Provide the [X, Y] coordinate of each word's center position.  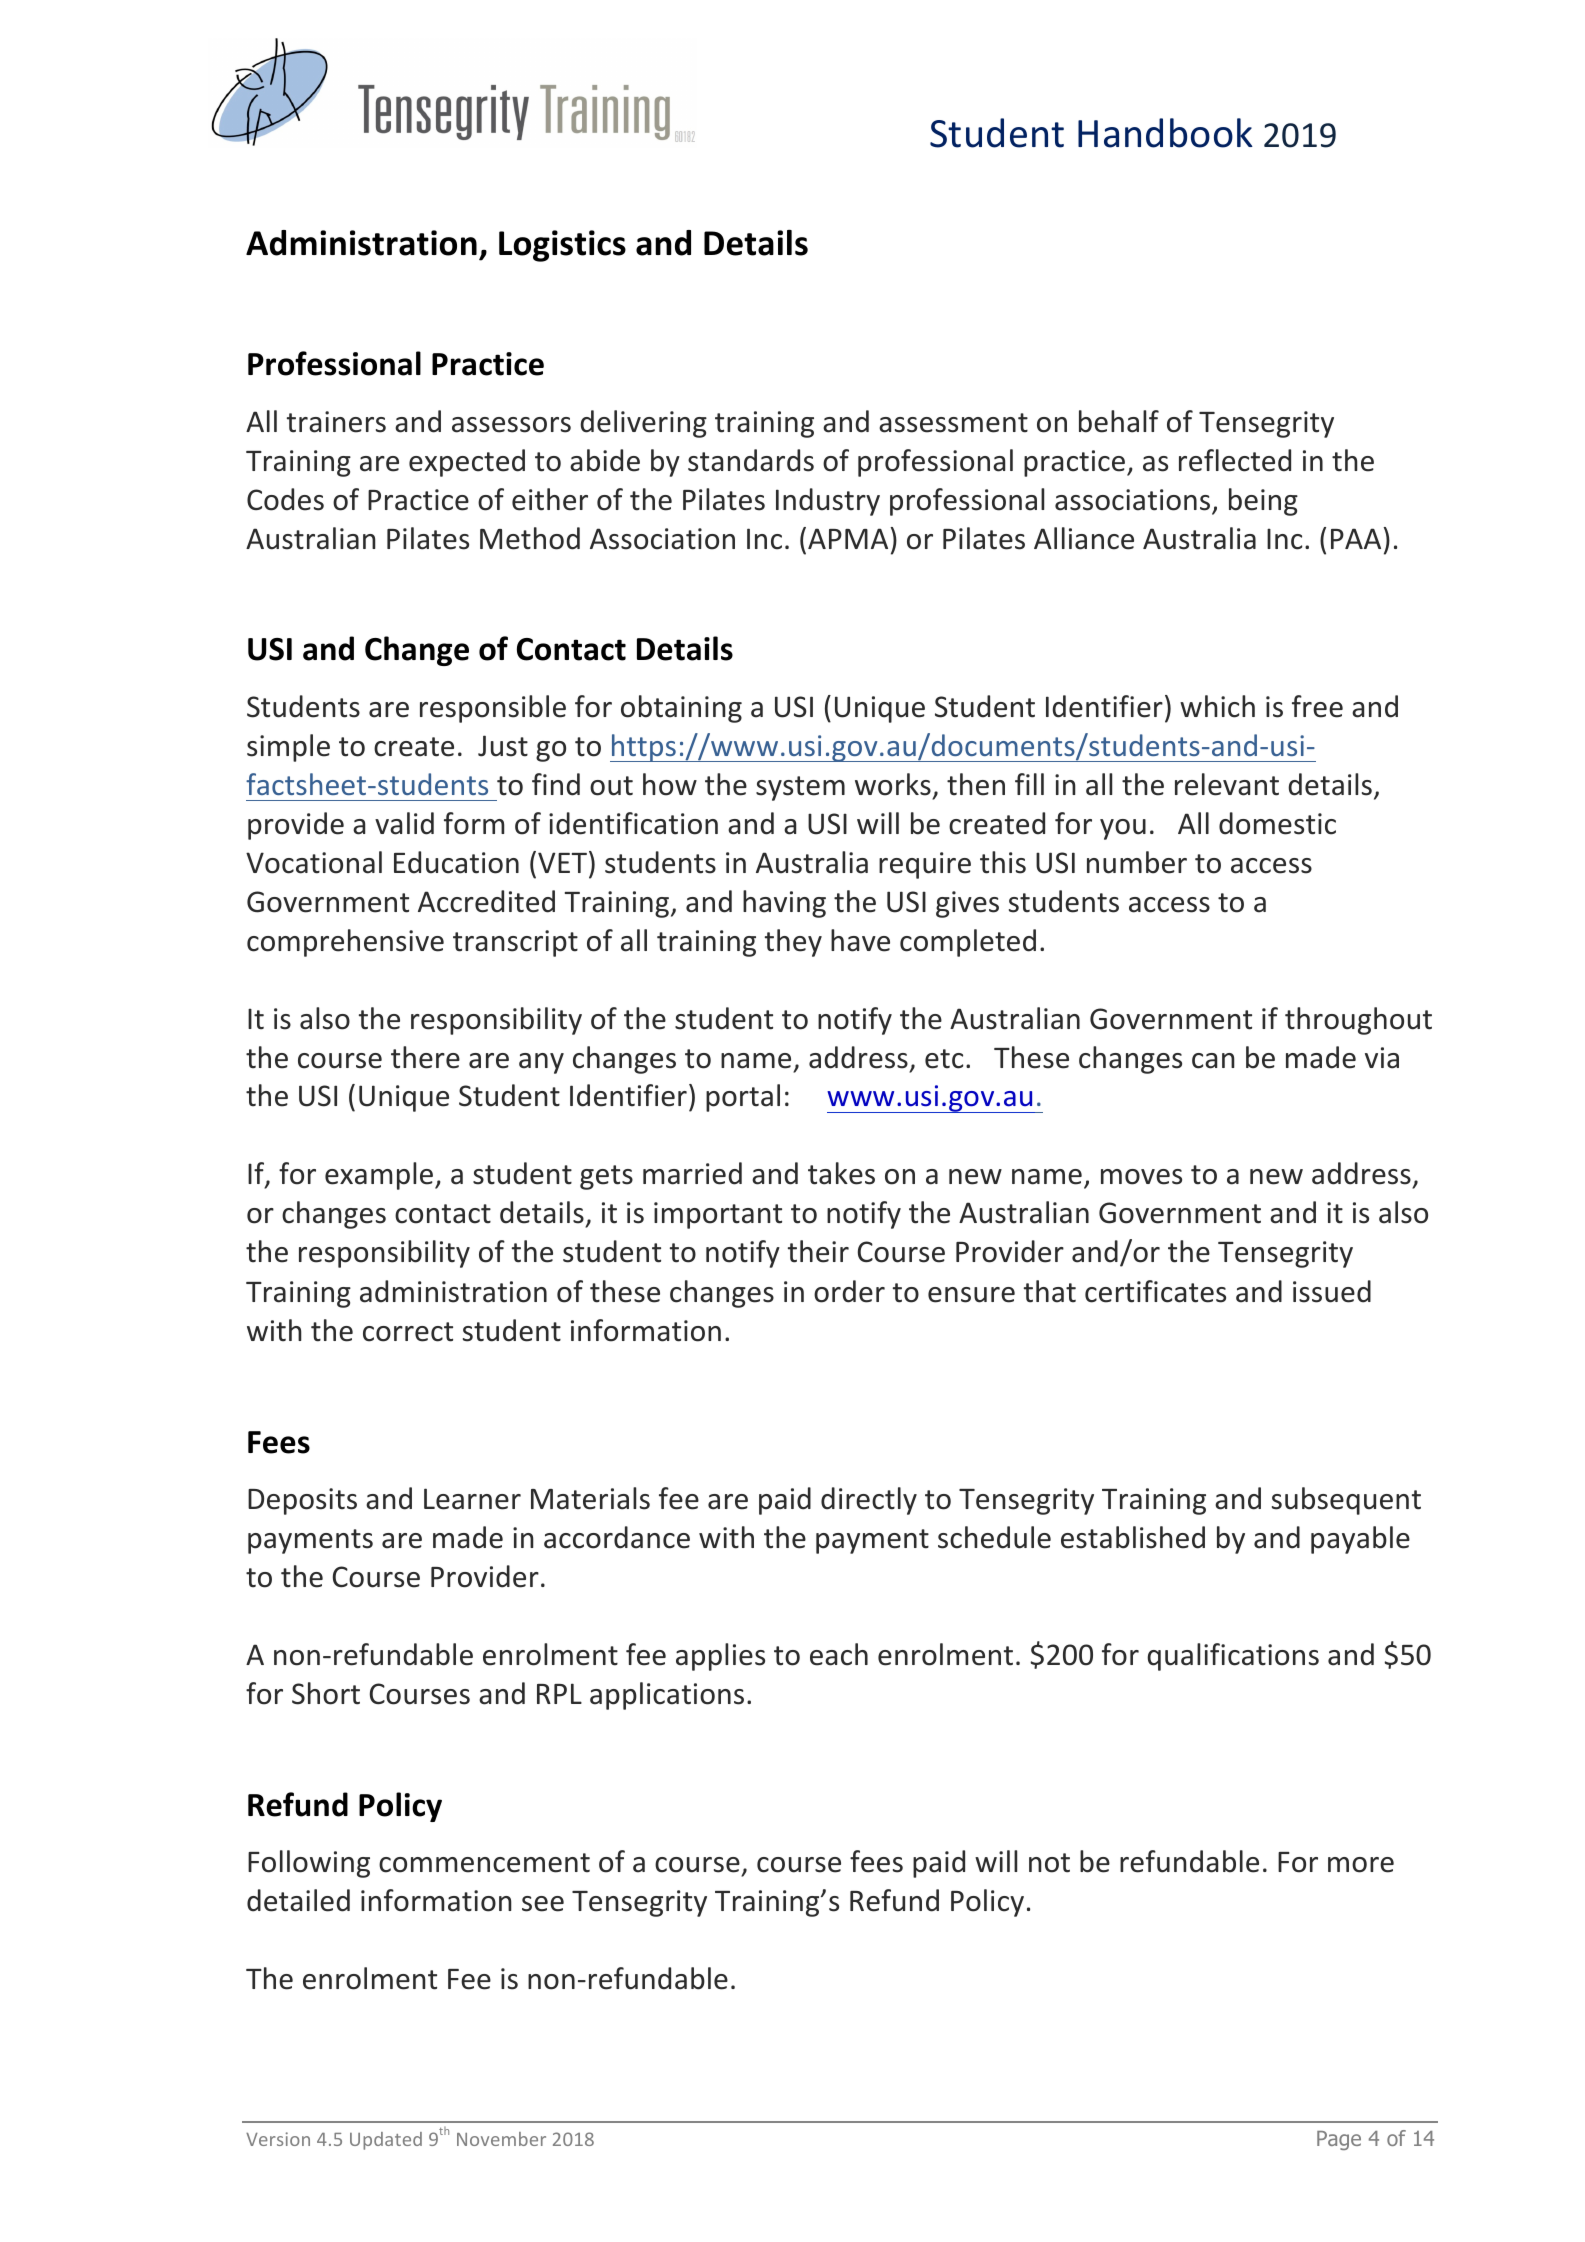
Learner [472, 1499]
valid [404, 823]
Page [1339, 2140]
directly [869, 1501]
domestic [1277, 823]
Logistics [562, 246]
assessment [953, 423]
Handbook [1165, 133]
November [501, 2139]
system [800, 788]
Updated [386, 2141]
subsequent [1346, 1501]
